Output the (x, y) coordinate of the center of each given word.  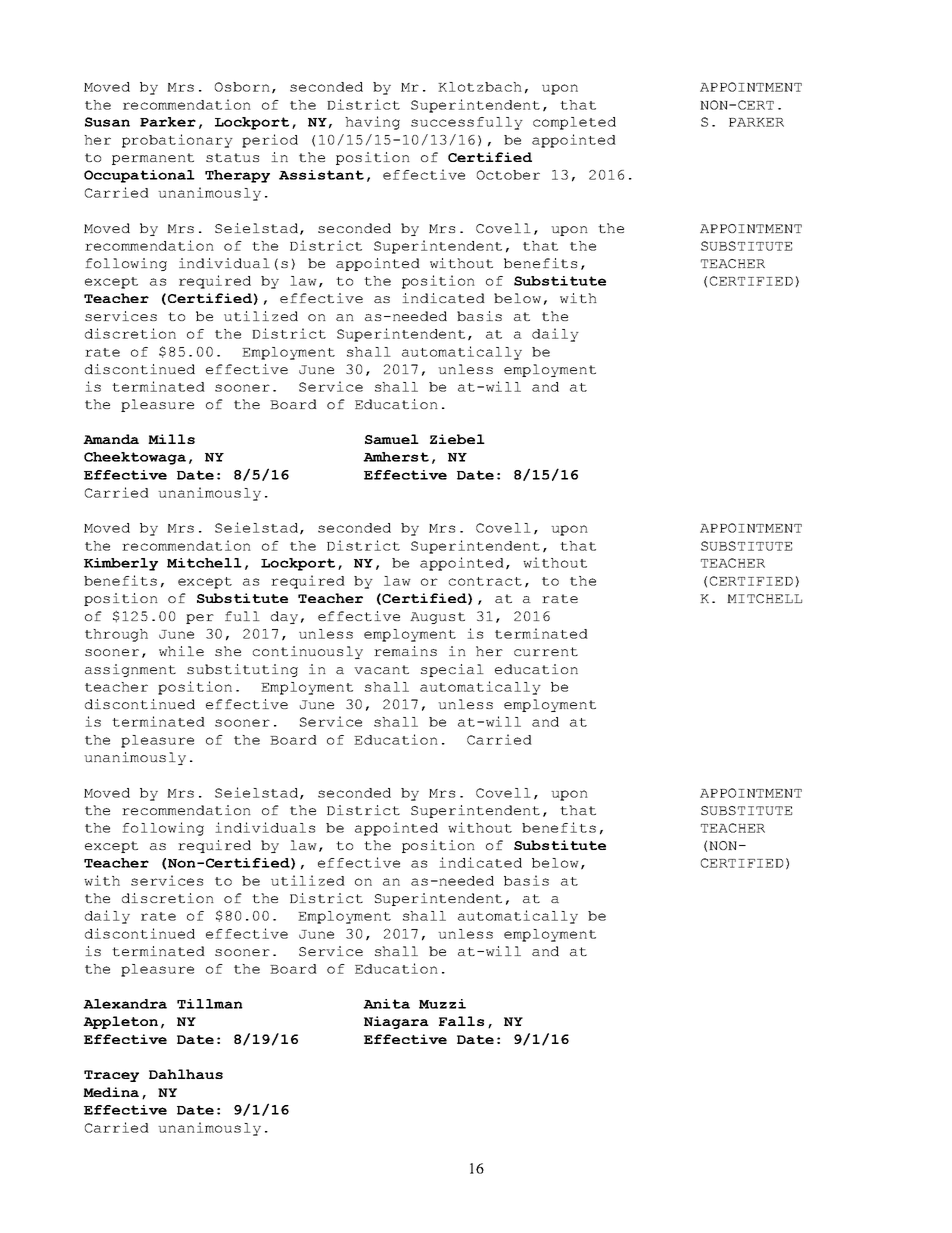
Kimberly (121, 564)
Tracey (111, 1076)
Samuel (392, 439)
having (372, 123)
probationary (177, 141)
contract (485, 581)
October (508, 175)
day (284, 617)
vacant (381, 669)
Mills (171, 439)
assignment (130, 670)
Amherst (396, 457)
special (452, 670)
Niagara (396, 1022)
